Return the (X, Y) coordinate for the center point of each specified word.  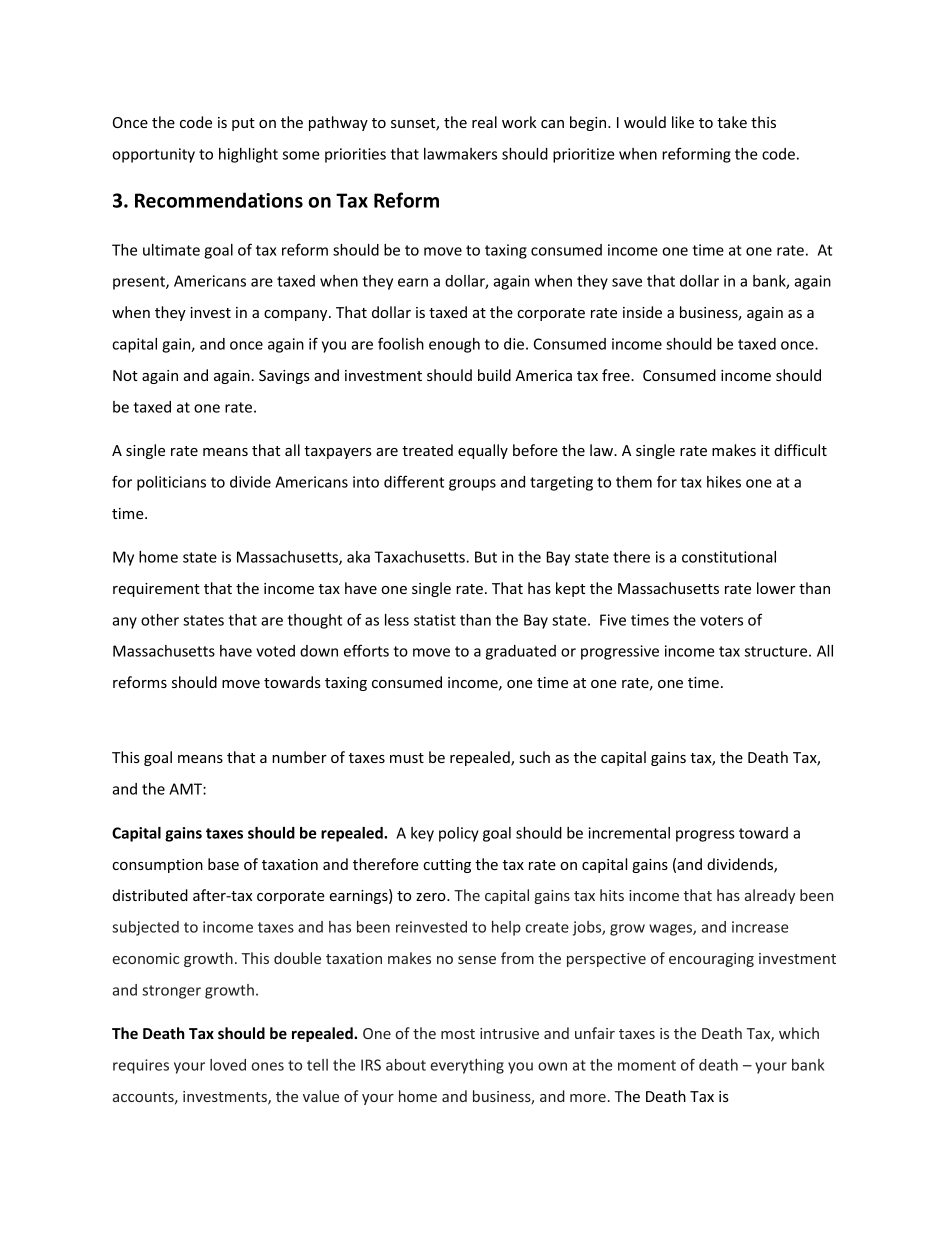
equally (483, 451)
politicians (171, 483)
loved (228, 1065)
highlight (248, 155)
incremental (629, 833)
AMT (186, 789)
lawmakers (460, 154)
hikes (724, 482)
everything (467, 1066)
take (732, 122)
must (407, 758)
